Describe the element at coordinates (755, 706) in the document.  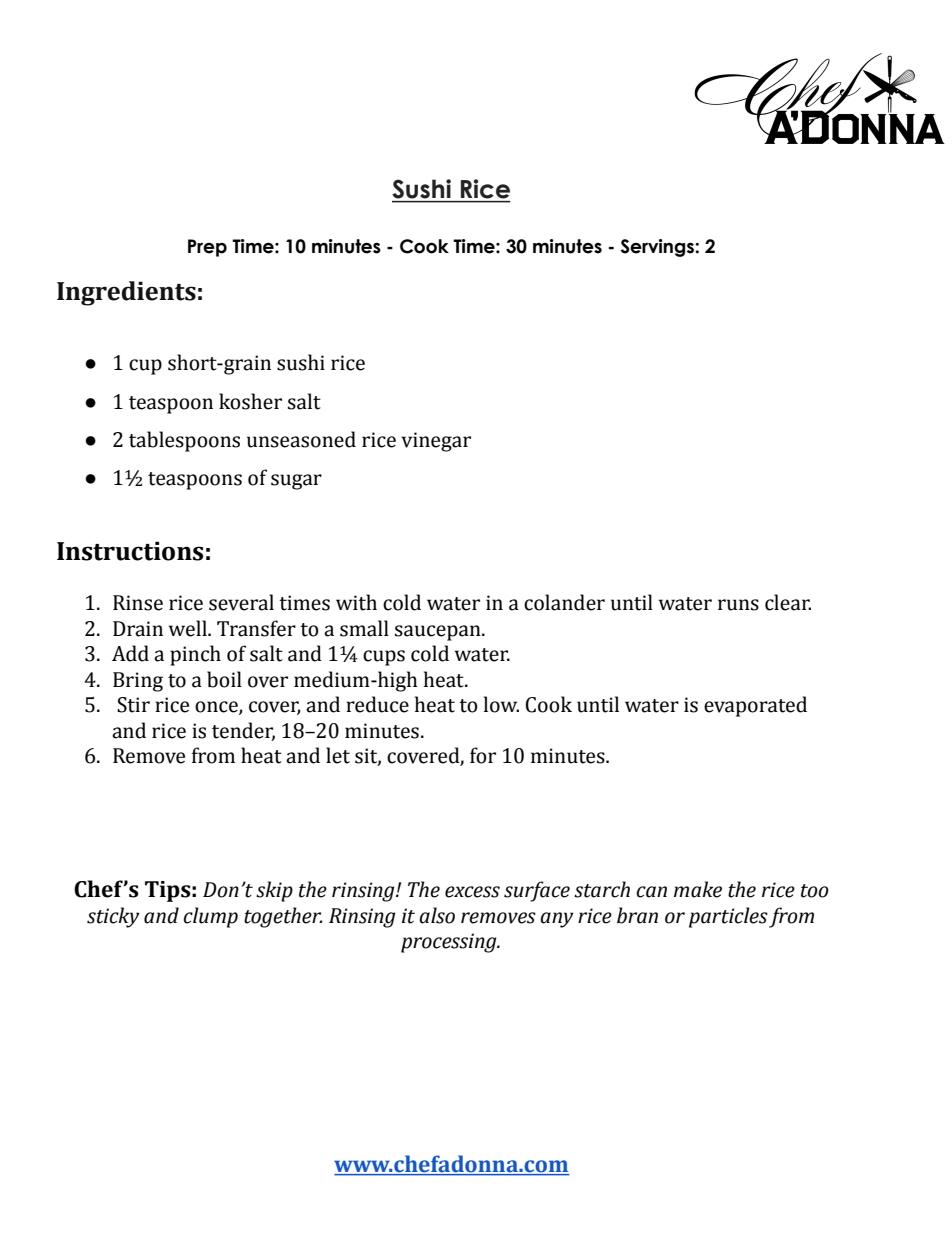
I see `evaporated` at that location.
